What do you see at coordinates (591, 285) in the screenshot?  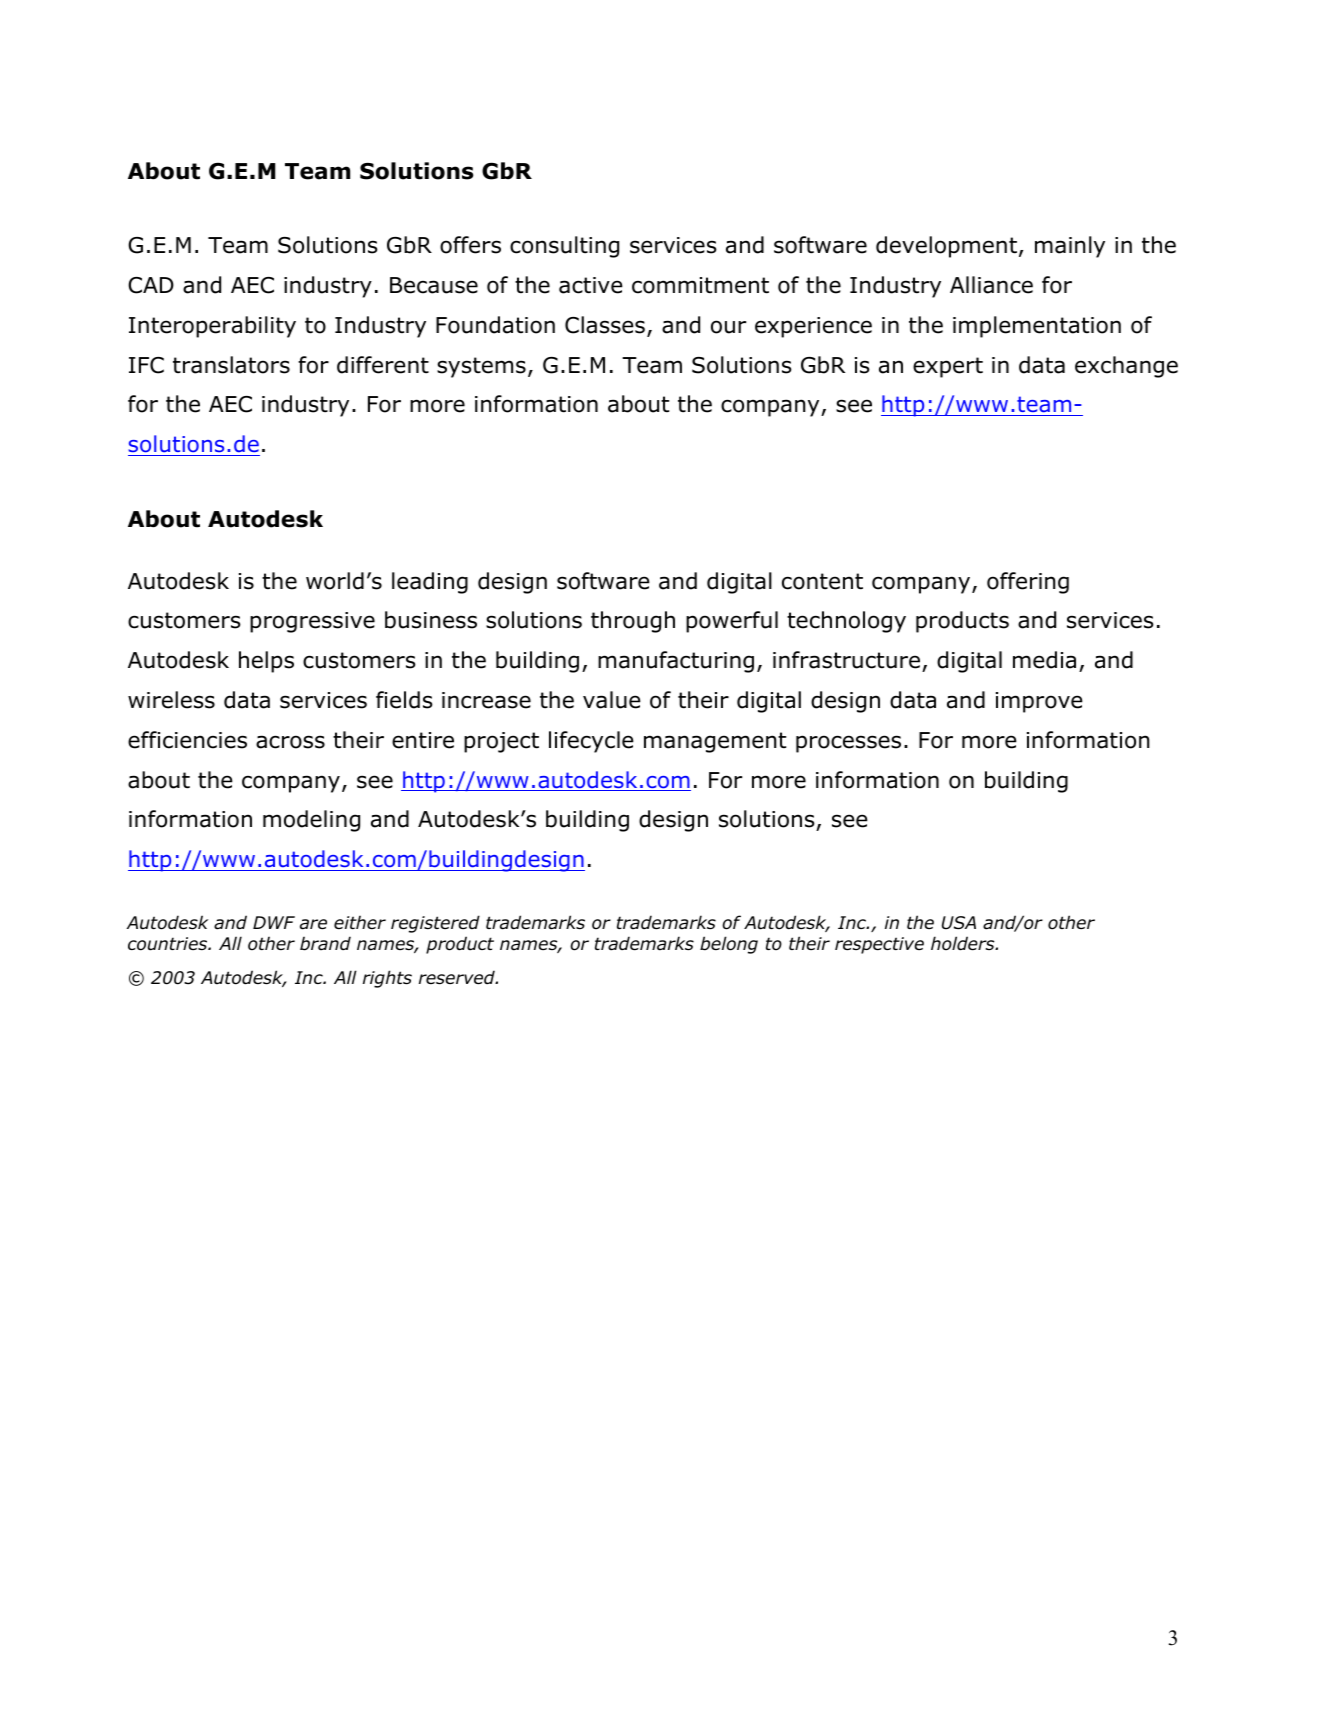 I see `active` at bounding box center [591, 285].
